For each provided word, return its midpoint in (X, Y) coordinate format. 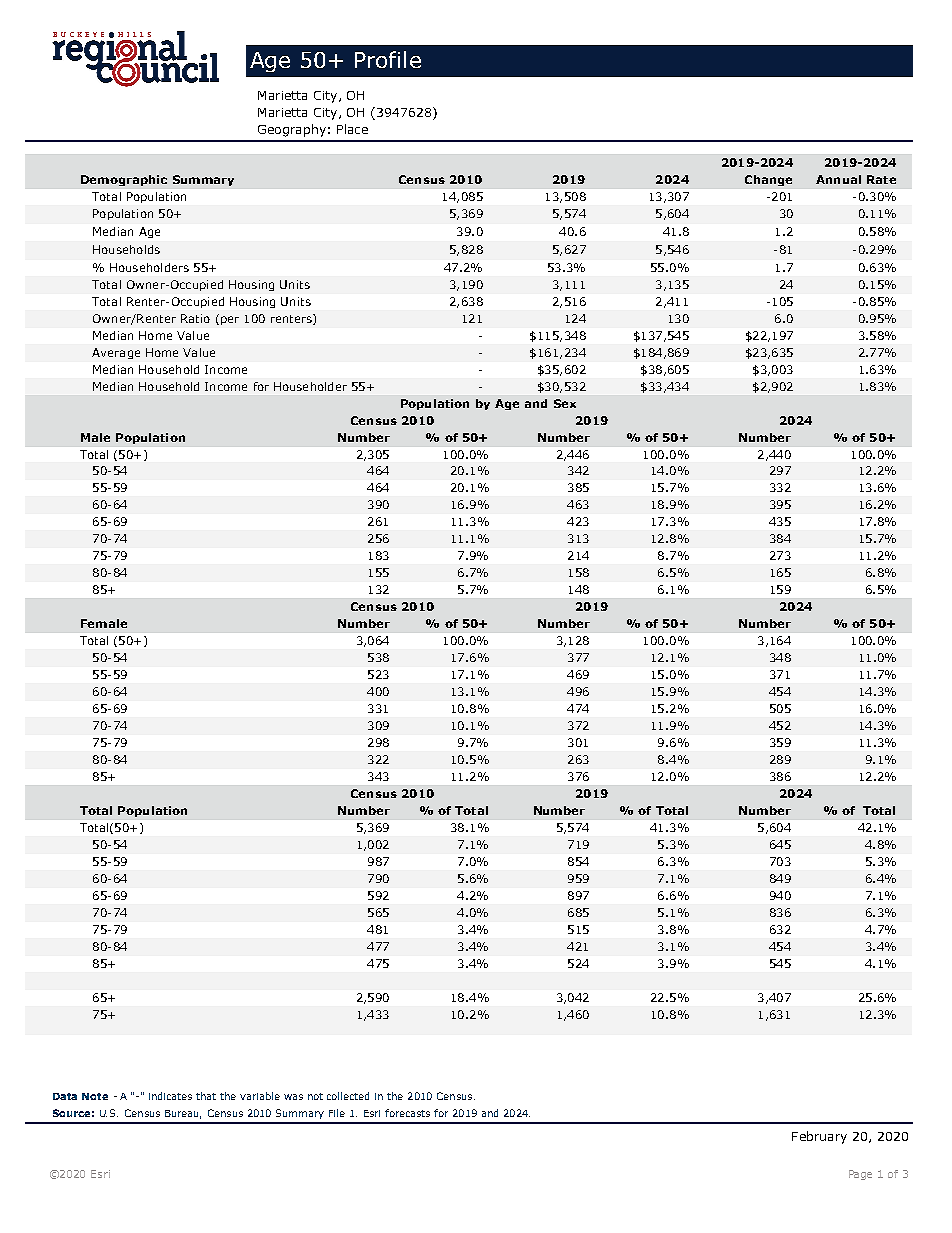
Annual (838, 179)
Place (352, 129)
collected (348, 1096)
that (206, 1096)
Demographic (124, 180)
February (819, 1137)
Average (116, 353)
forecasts (407, 1113)
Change (768, 180)
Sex (565, 403)
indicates (170, 1096)
